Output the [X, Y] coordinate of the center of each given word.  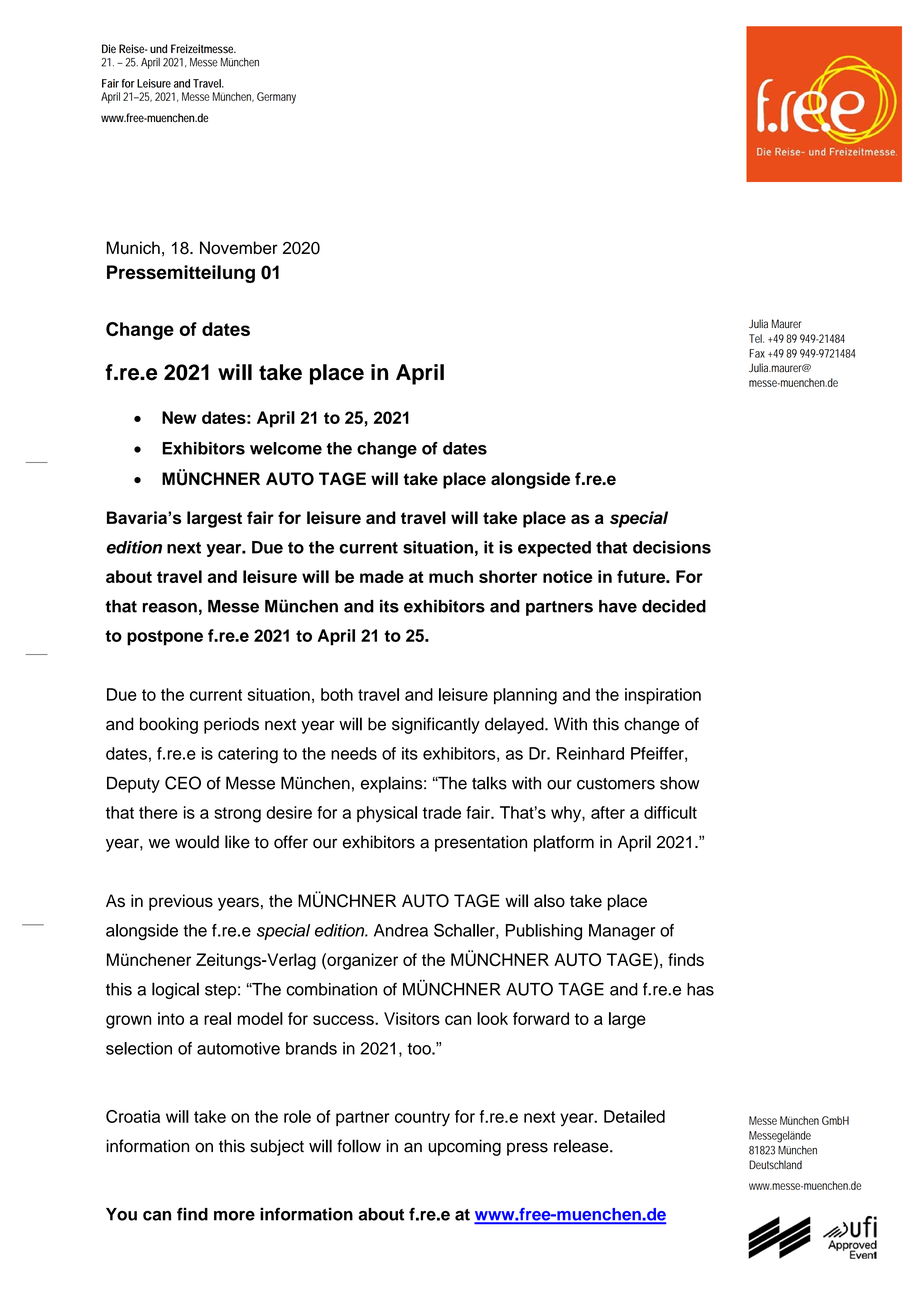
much [451, 576]
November [239, 248]
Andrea [401, 930]
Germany [276, 98]
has [700, 989]
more [234, 1216]
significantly [436, 725]
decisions [672, 547]
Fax [759, 353]
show [680, 783]
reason [170, 608]
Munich [133, 248]
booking [169, 725]
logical [175, 990]
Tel [756, 338]
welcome [286, 448]
